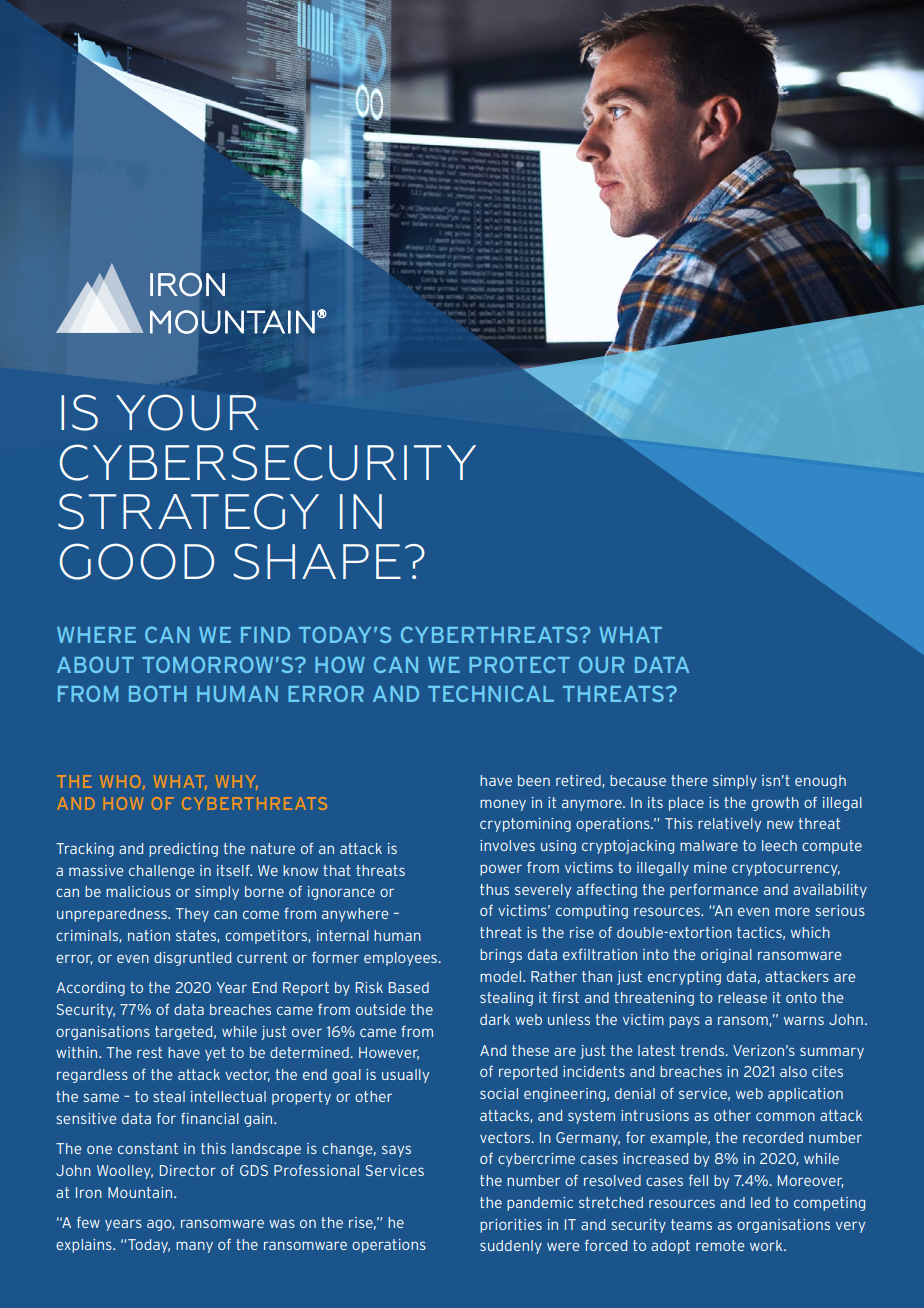 The width and height of the image is (924, 1308). I want to click on disgruntled, so click(192, 959).
